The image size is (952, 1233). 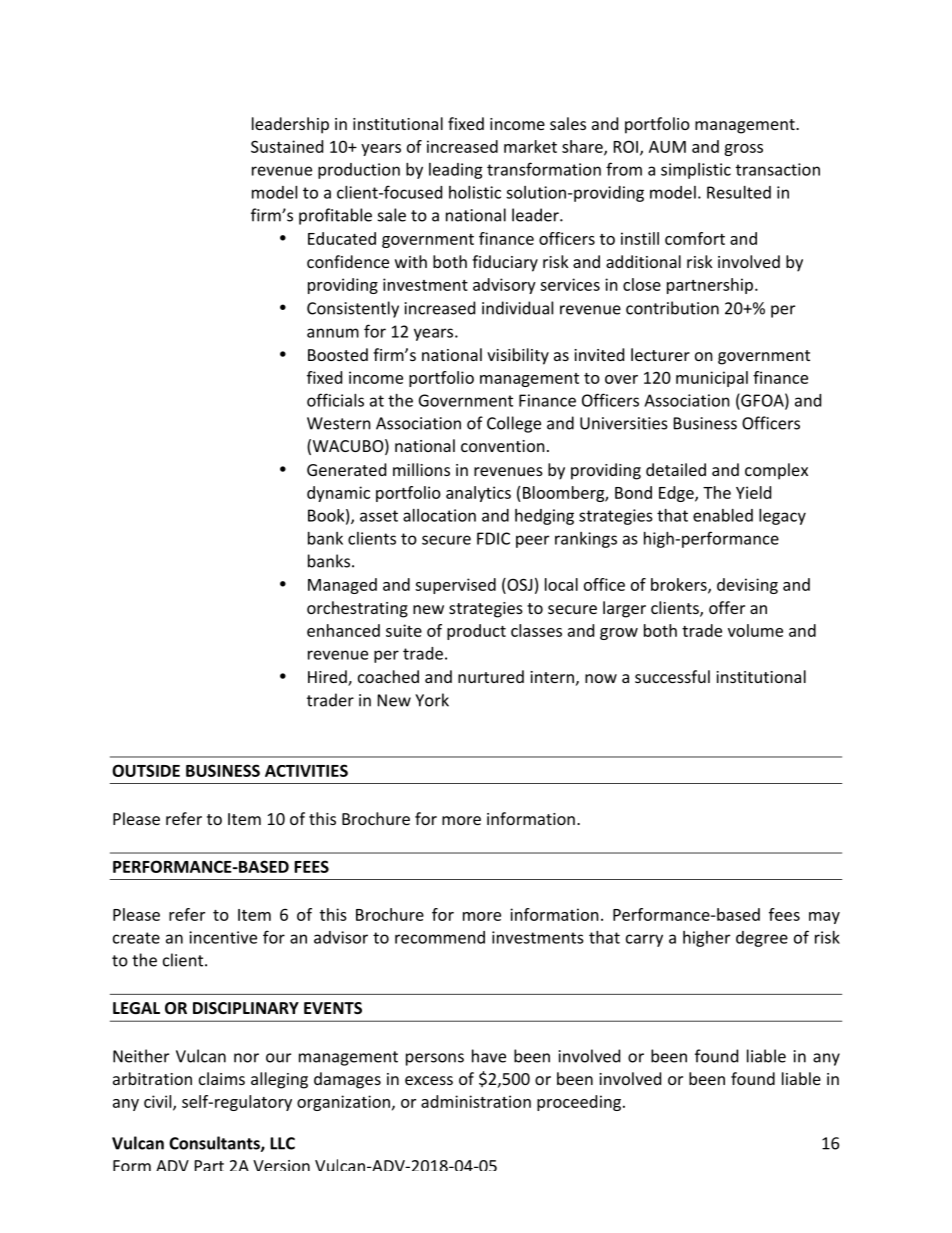 I want to click on administration, so click(x=476, y=1101).
